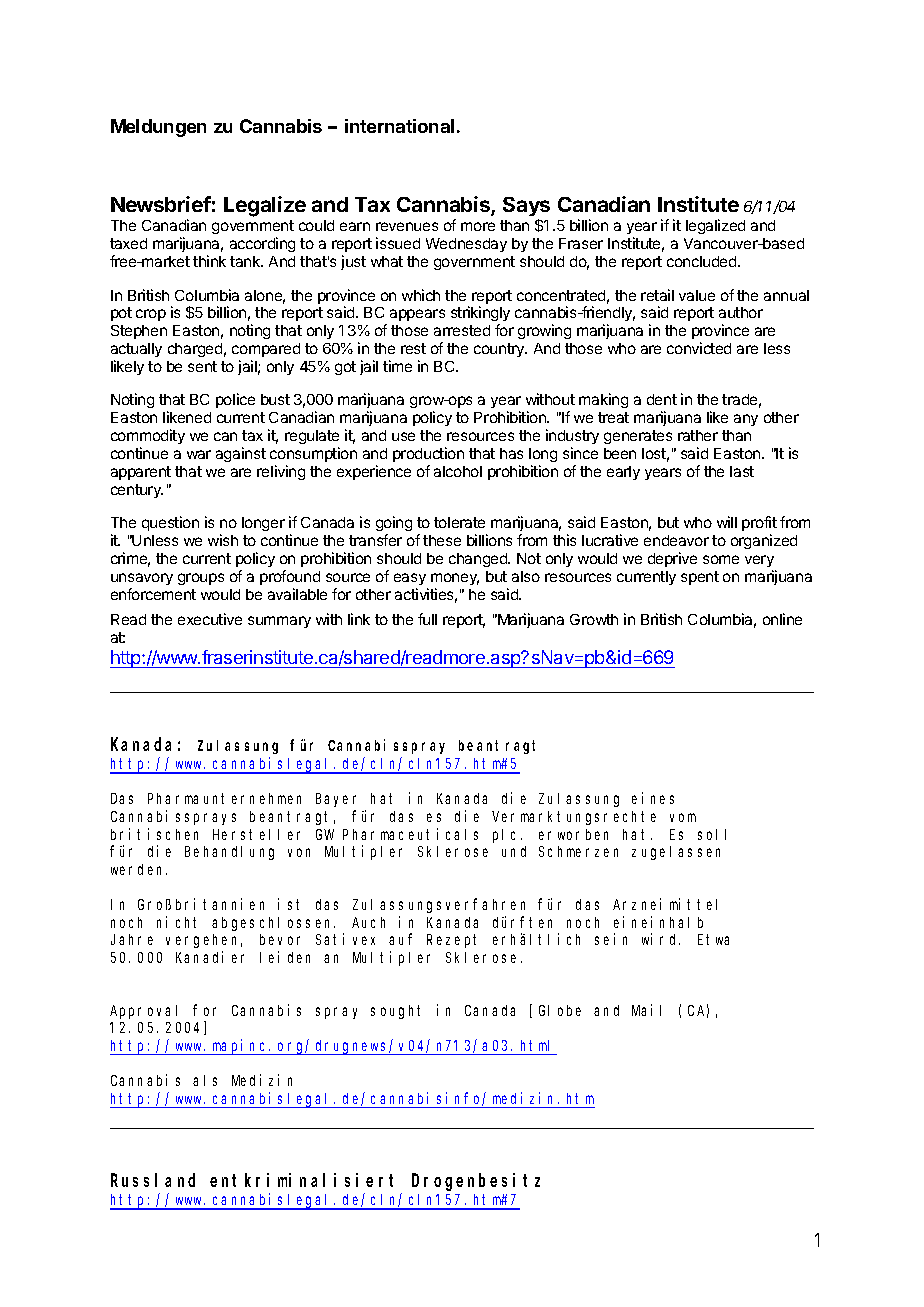 Image resolution: width=924 pixels, height=1307 pixels. What do you see at coordinates (201, 579) in the document?
I see `groups` at bounding box center [201, 579].
